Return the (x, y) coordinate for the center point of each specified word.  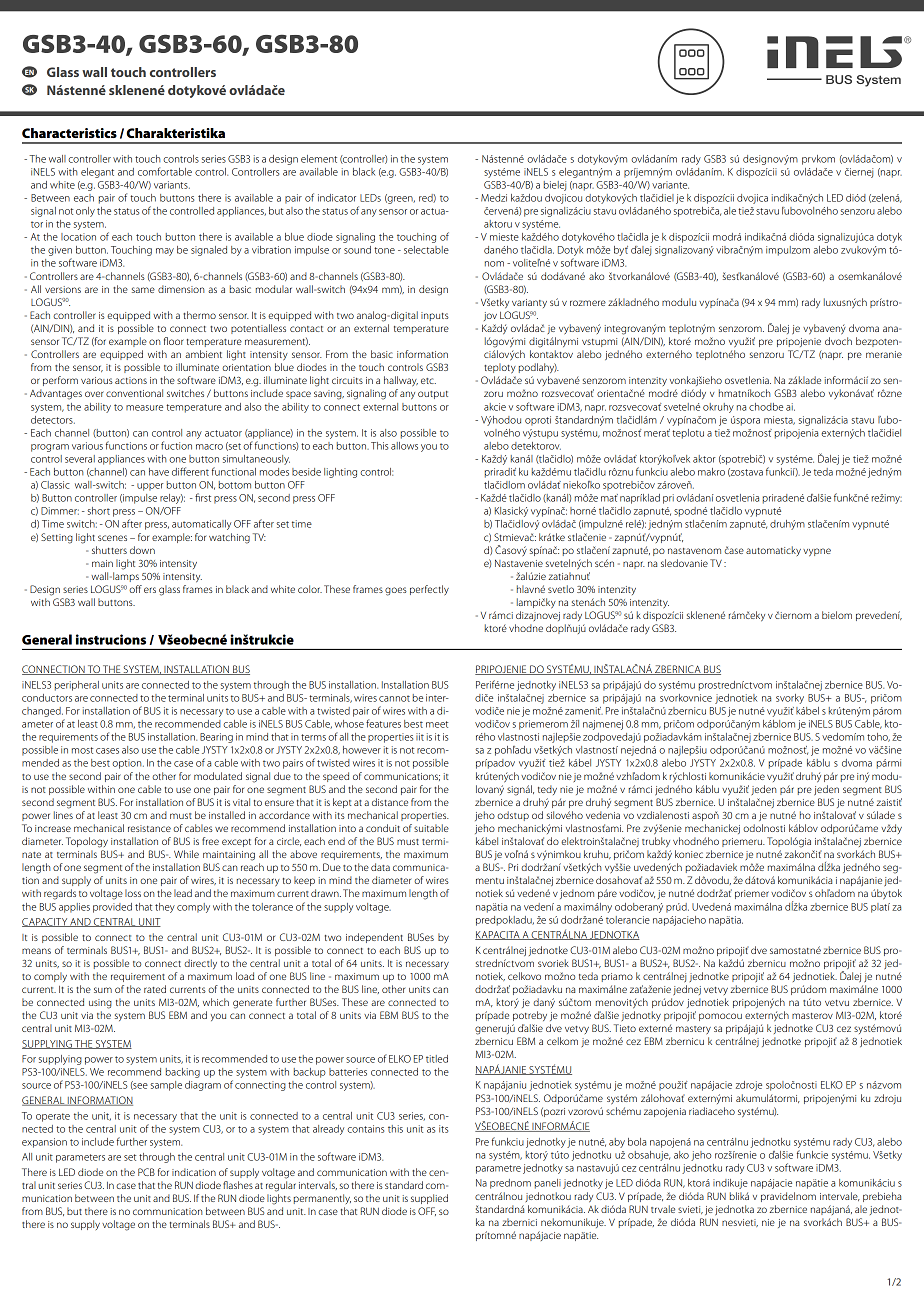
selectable (426, 250)
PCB (146, 1172)
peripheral (77, 686)
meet (437, 724)
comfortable (165, 171)
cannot (394, 698)
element (319, 159)
